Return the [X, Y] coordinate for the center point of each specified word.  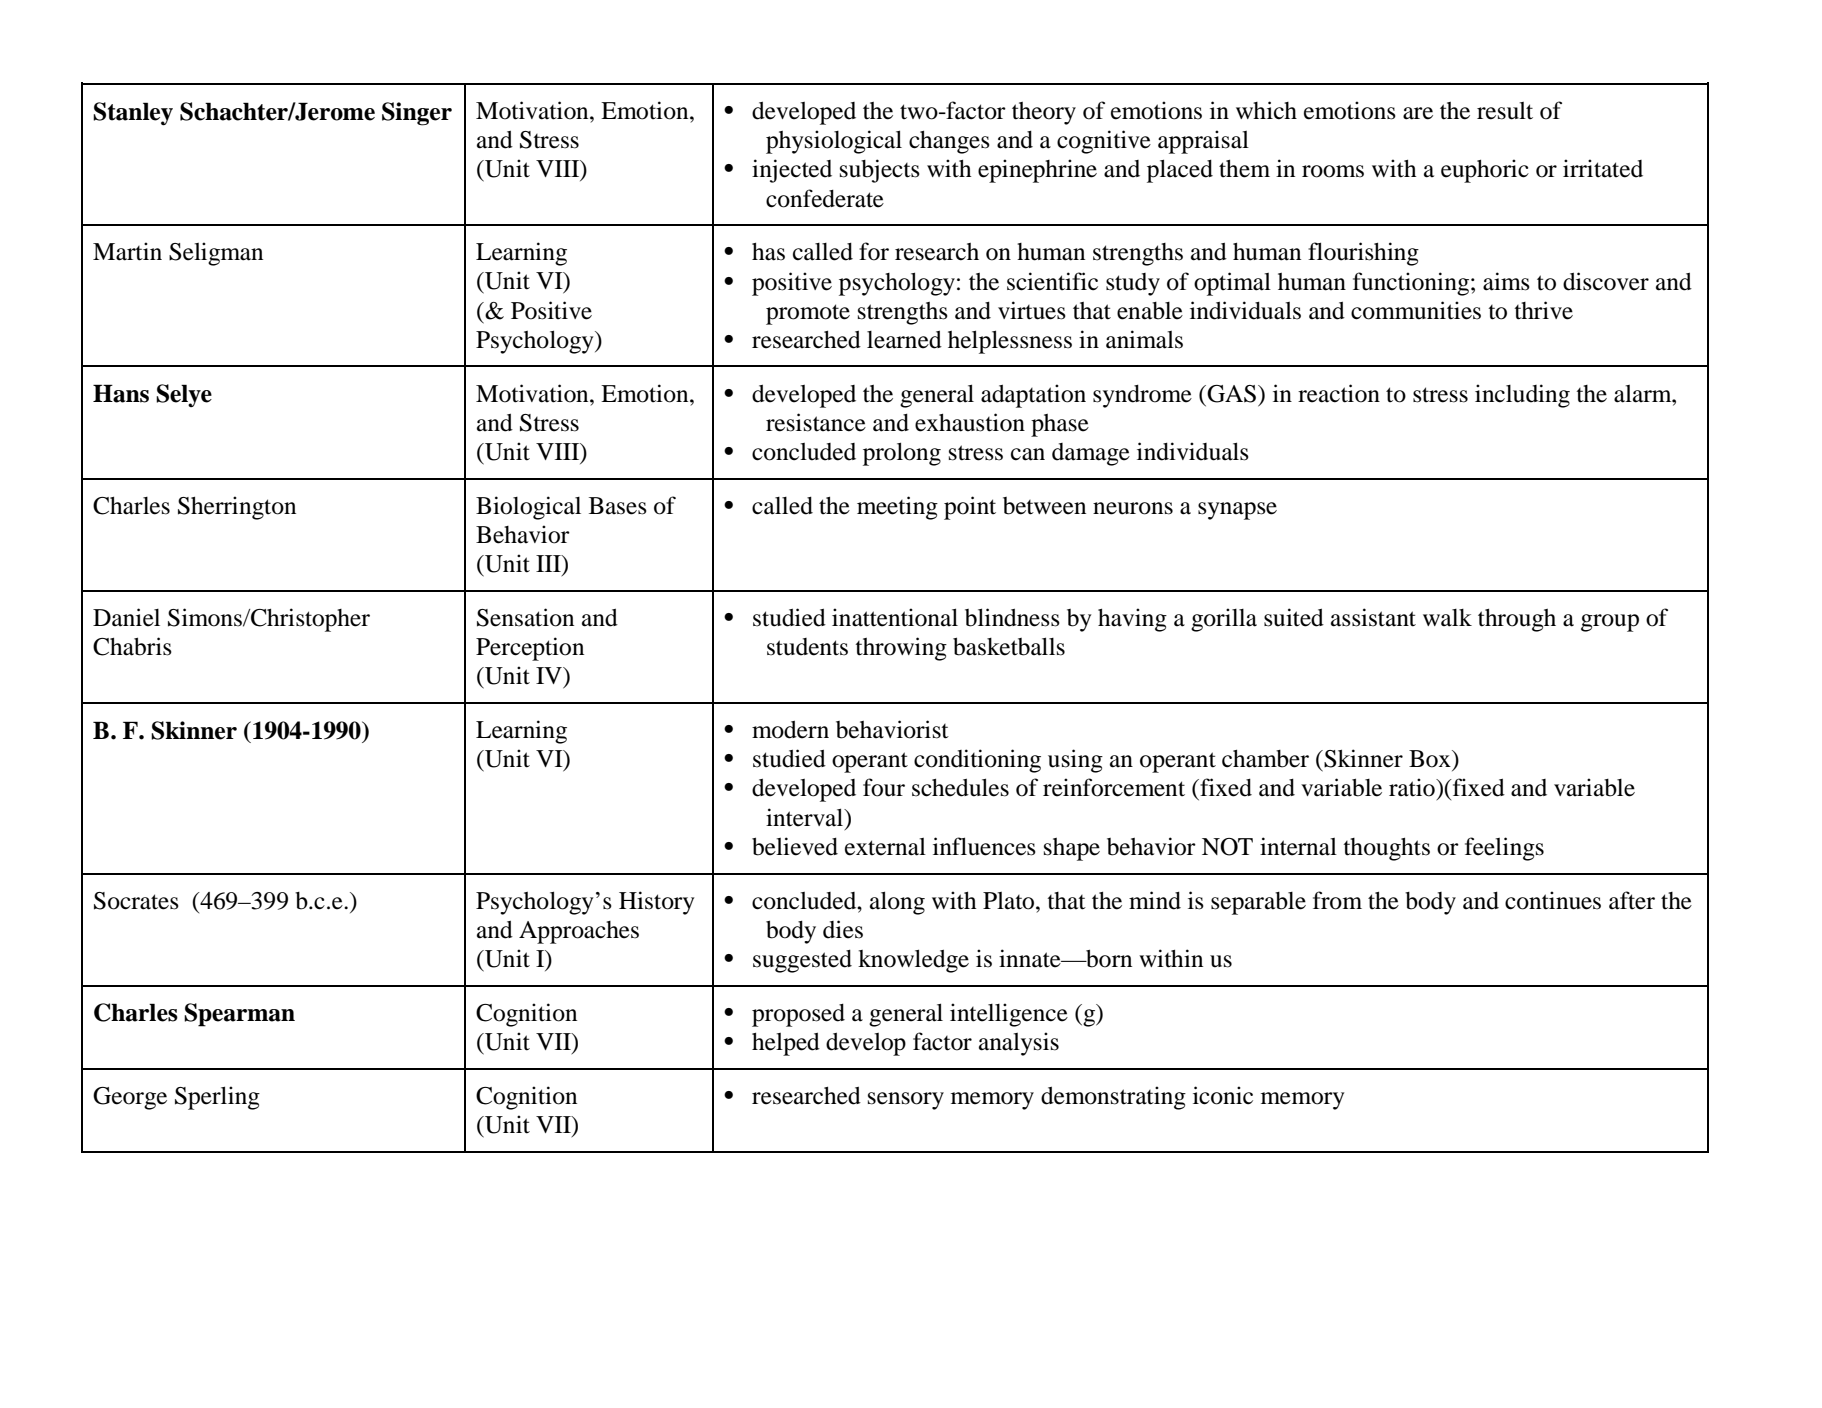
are [1418, 113]
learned [904, 339]
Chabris [132, 646]
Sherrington [237, 508]
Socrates [136, 901]
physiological [834, 142]
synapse [1237, 511]
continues [1553, 900]
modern [790, 729]
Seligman [216, 254]
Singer [417, 114]
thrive [1543, 310]
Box [1431, 759]
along [897, 903]
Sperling [217, 1098]
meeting [897, 508]
